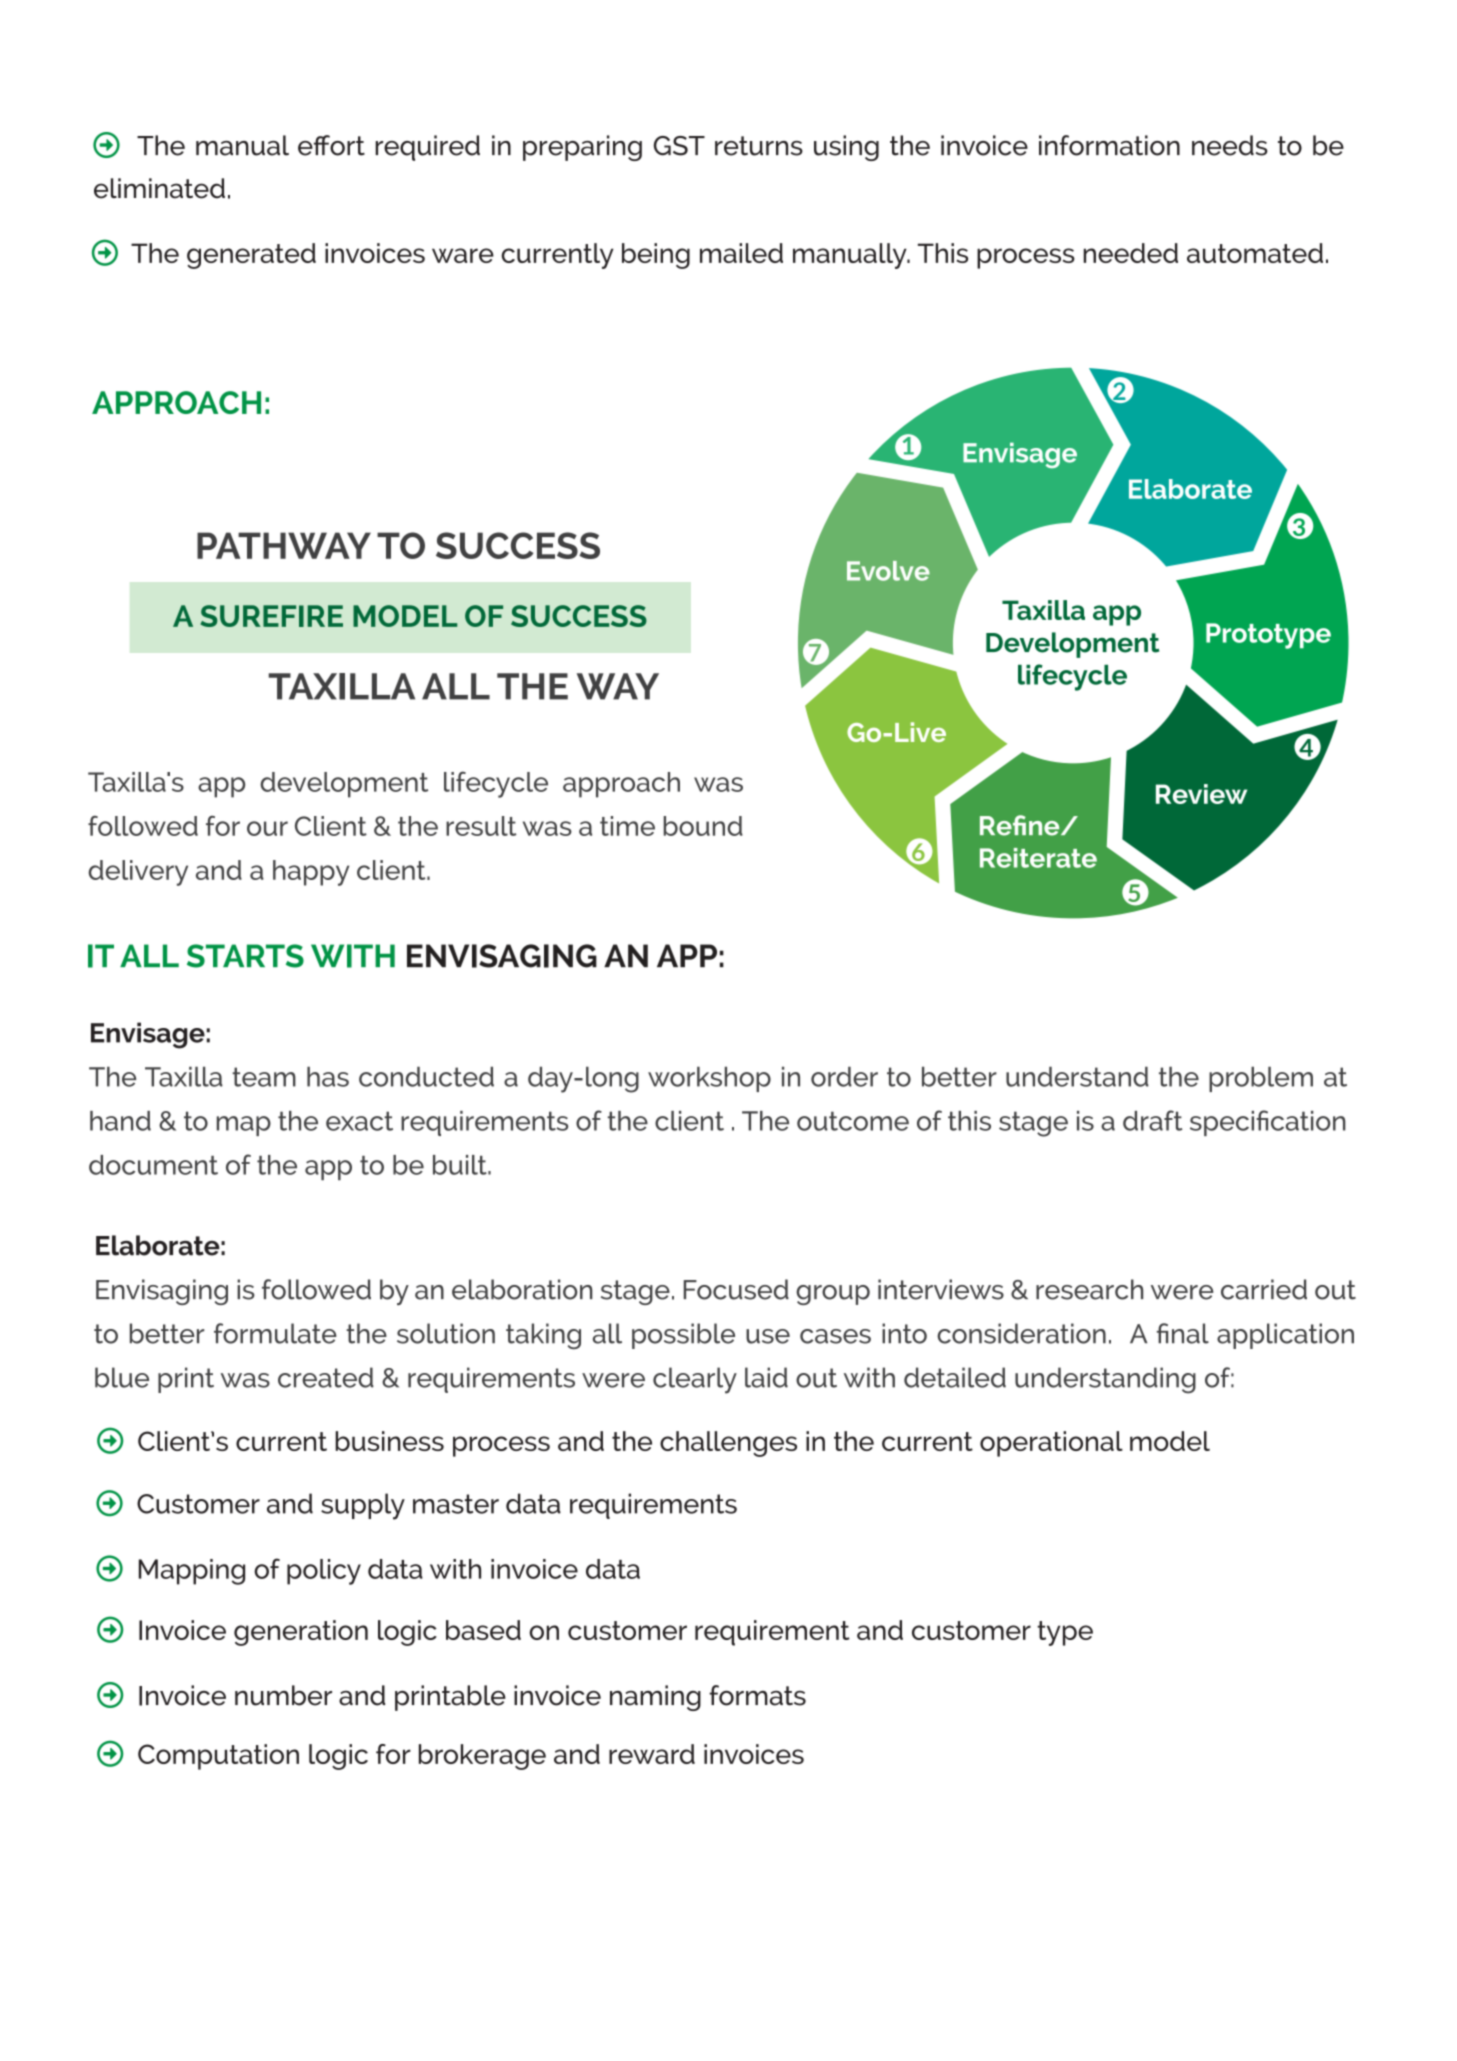 This page has height=2061, width=1457. What do you see at coordinates (1109, 145) in the page?
I see `information` at bounding box center [1109, 145].
